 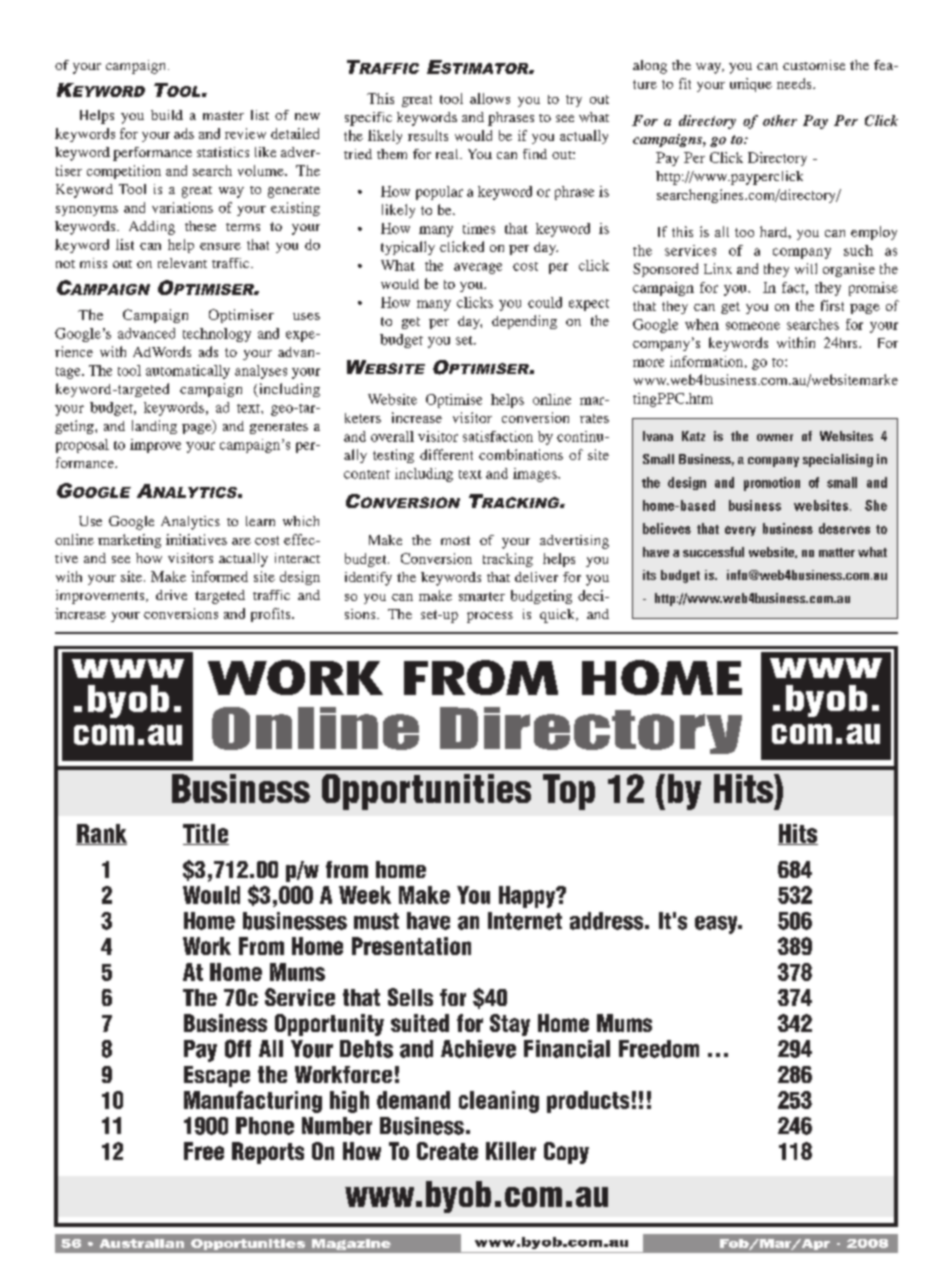 What do you see at coordinates (167, 115) in the screenshot?
I see `build` at bounding box center [167, 115].
